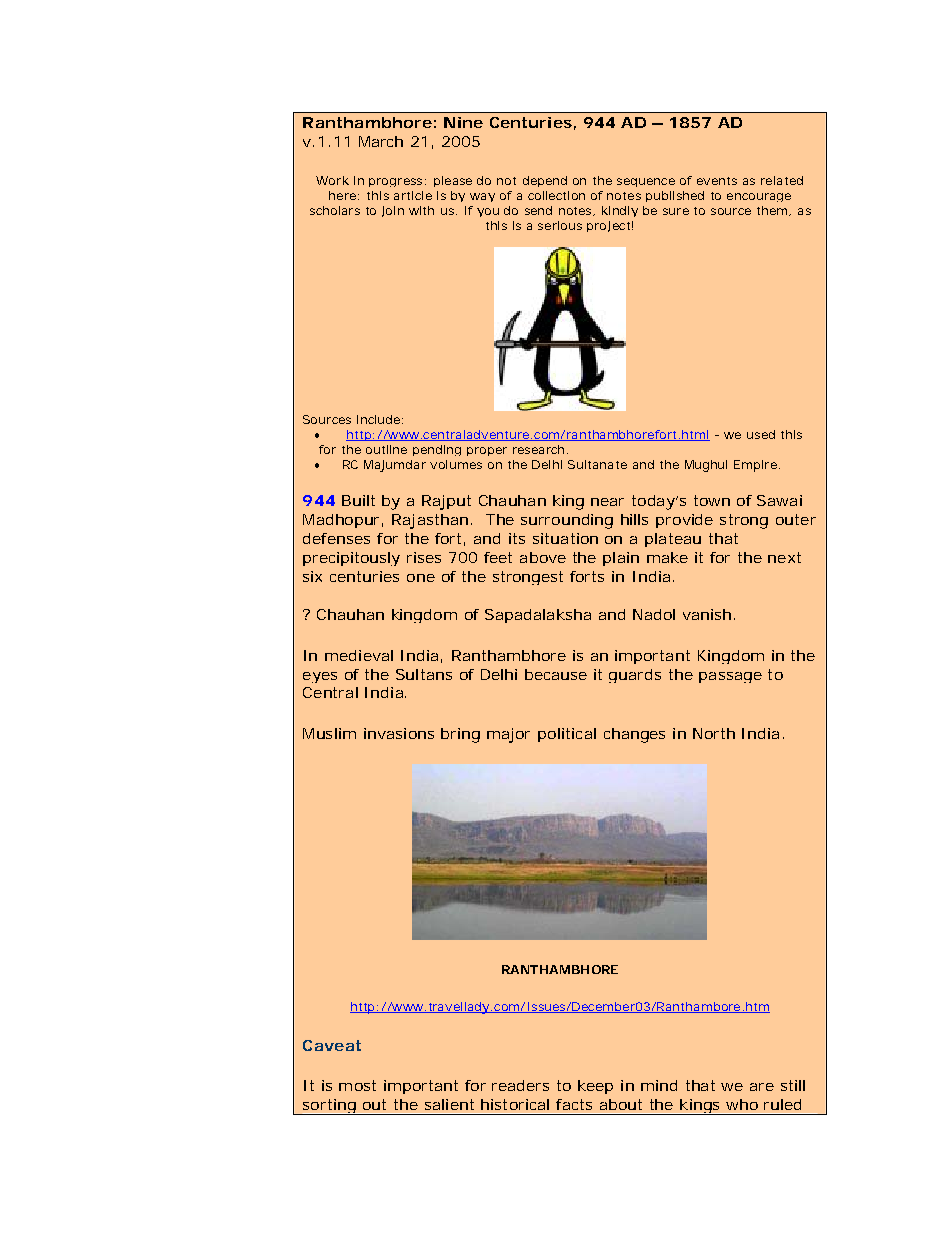  What do you see at coordinates (595, 1087) in the screenshot?
I see `keep` at bounding box center [595, 1087].
